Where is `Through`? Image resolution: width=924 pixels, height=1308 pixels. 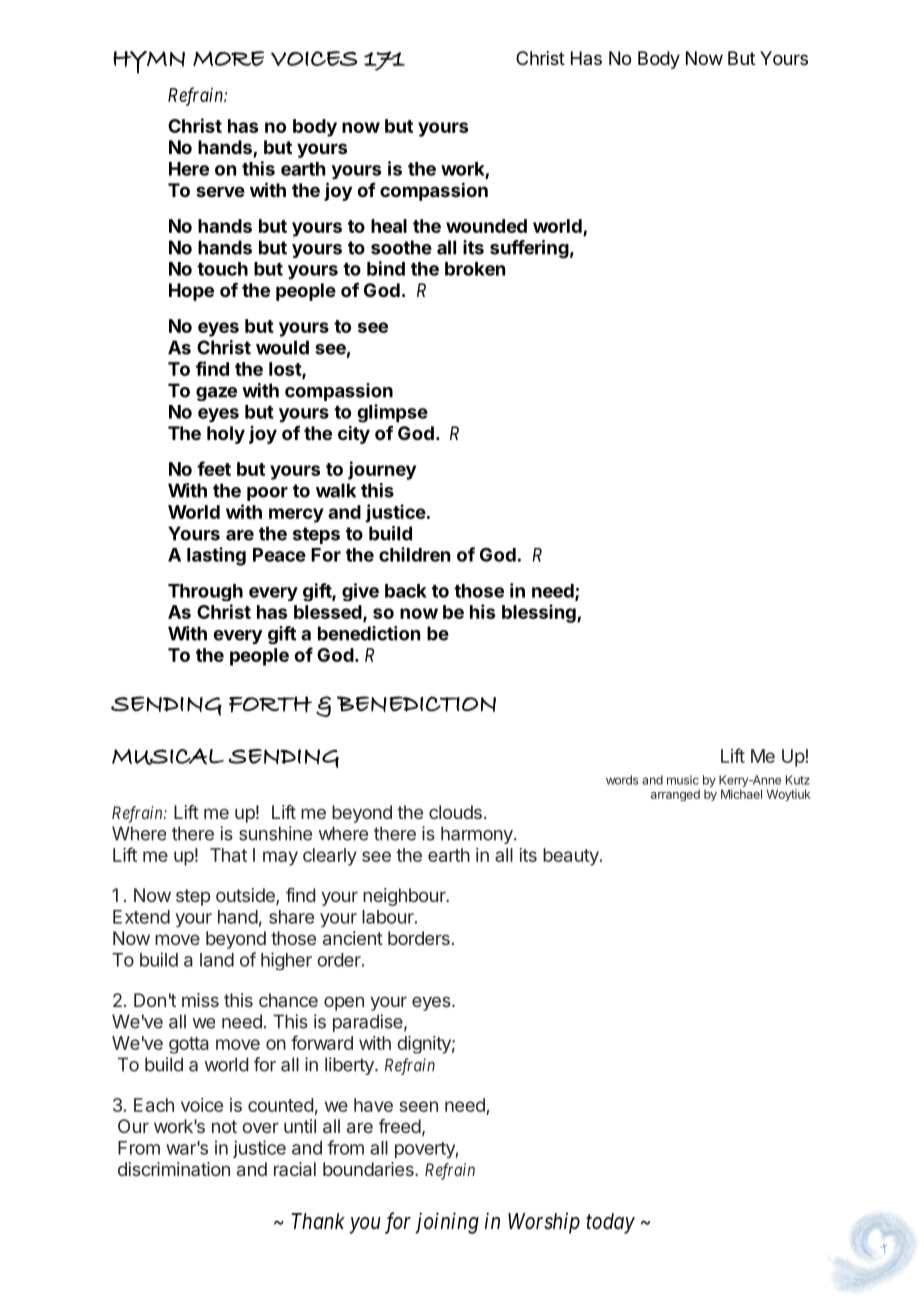 Through is located at coordinates (205, 592).
